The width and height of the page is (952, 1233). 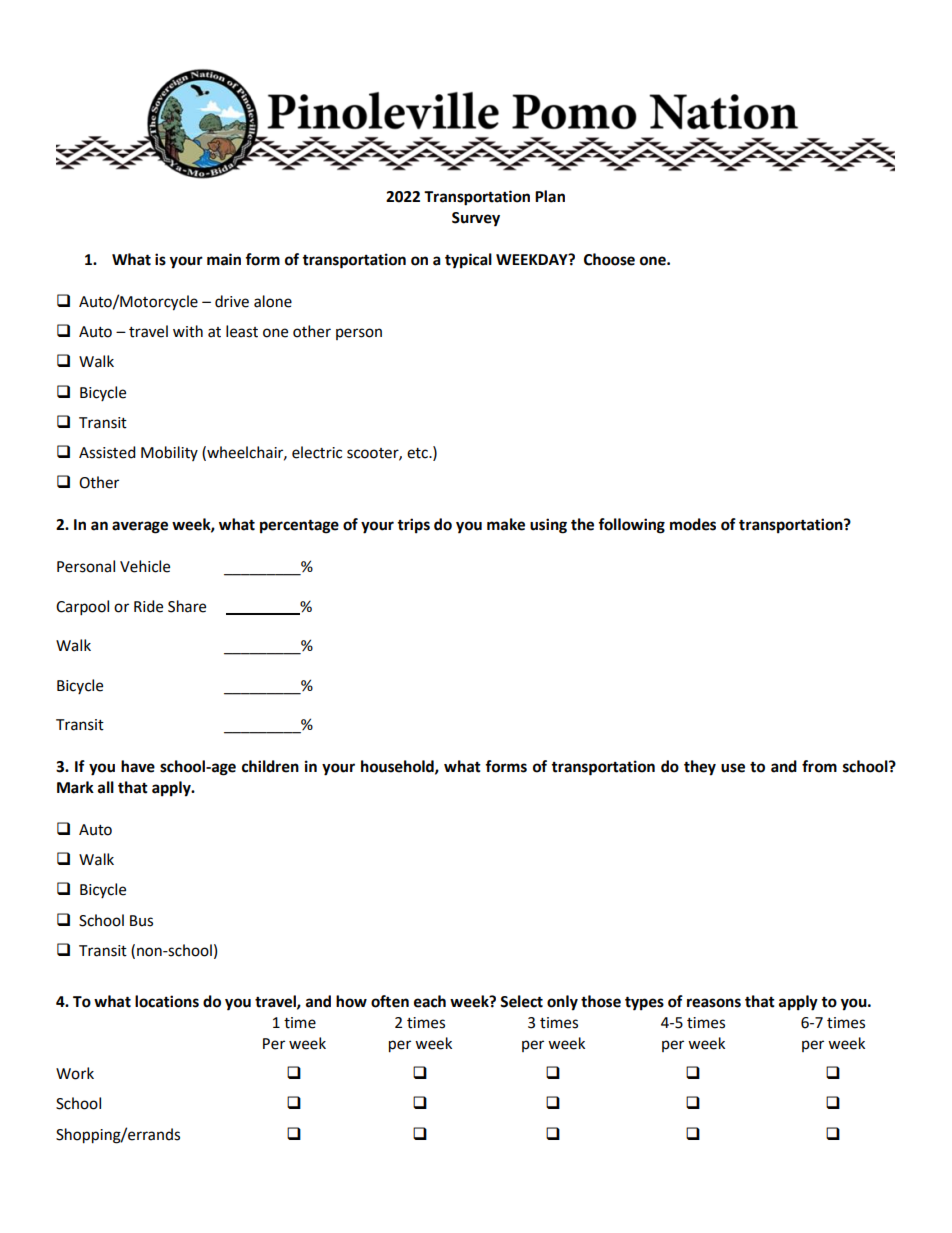 What do you see at coordinates (693, 524) in the page?
I see `modes` at bounding box center [693, 524].
